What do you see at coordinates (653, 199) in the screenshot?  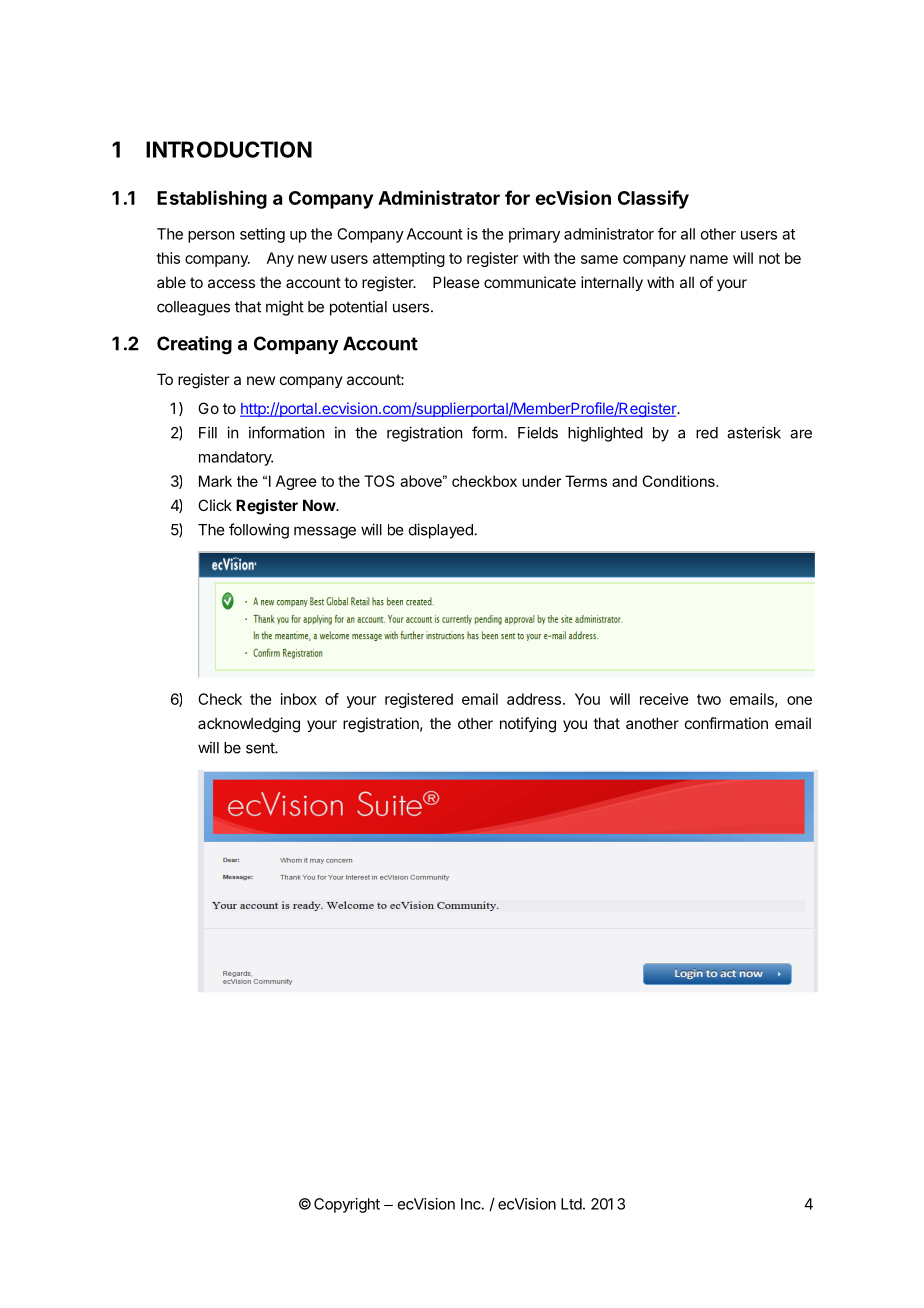 I see `Classify` at bounding box center [653, 199].
